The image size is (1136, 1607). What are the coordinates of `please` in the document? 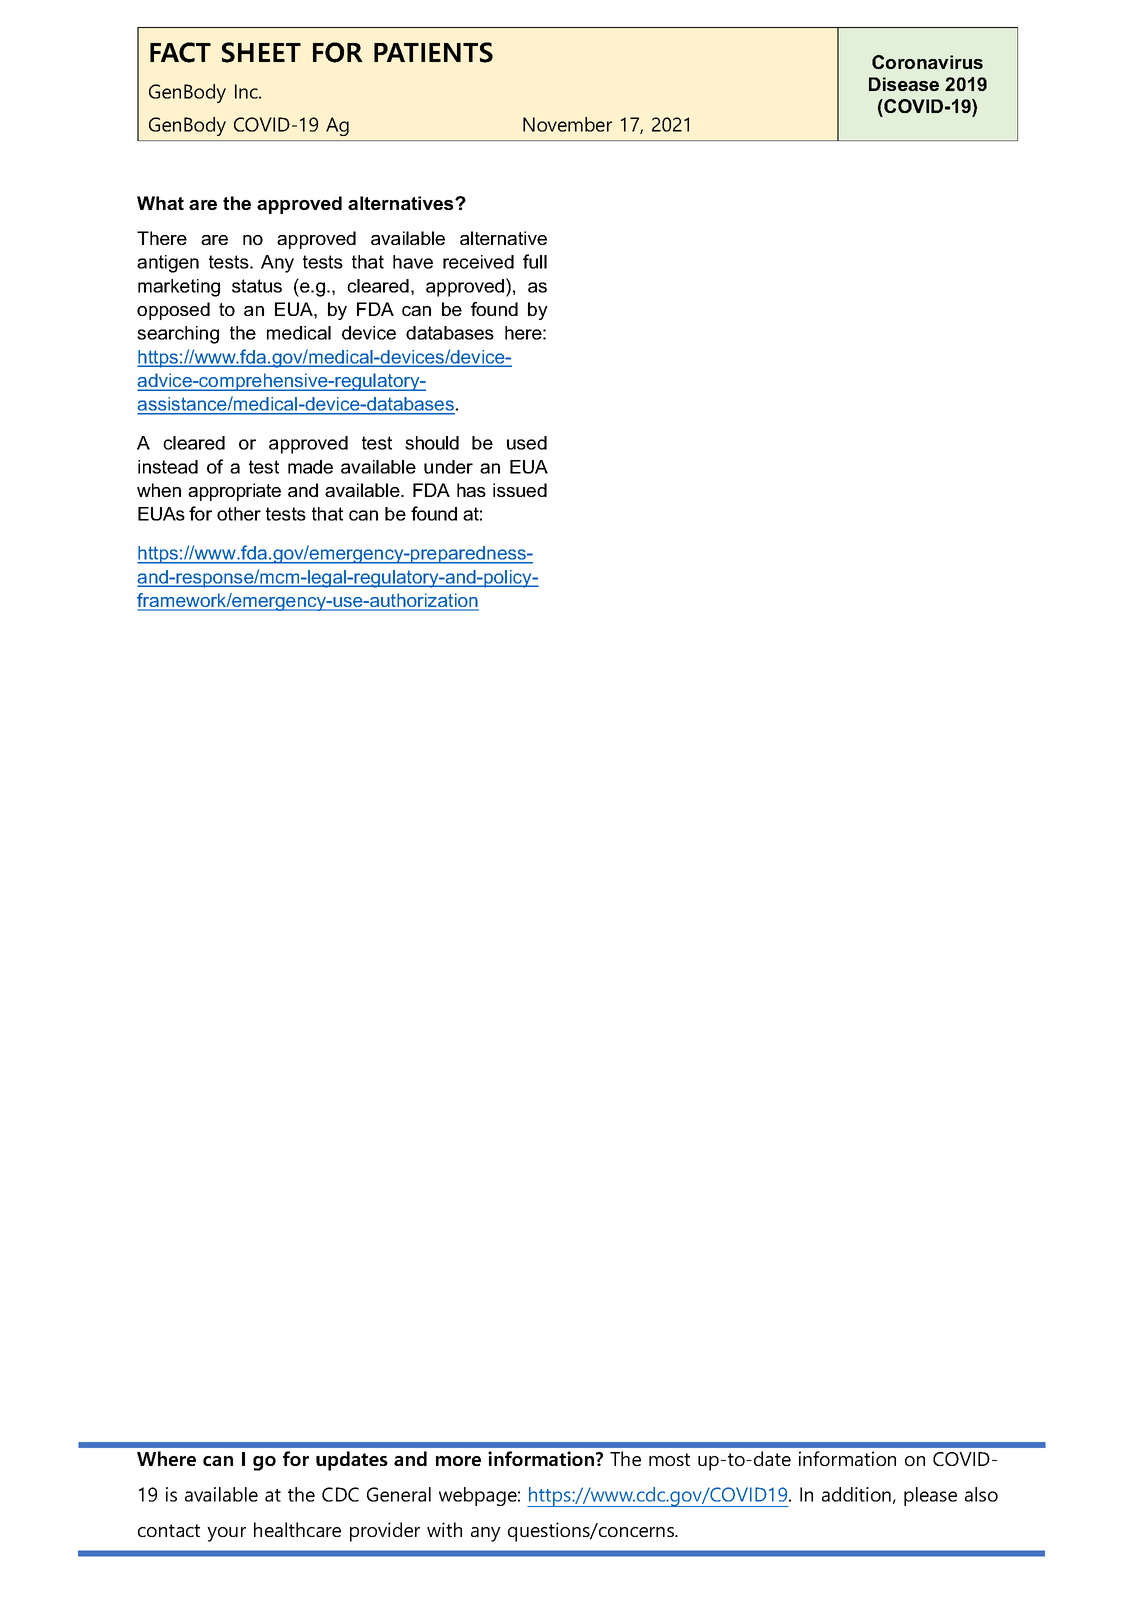 It's located at (930, 1496).
